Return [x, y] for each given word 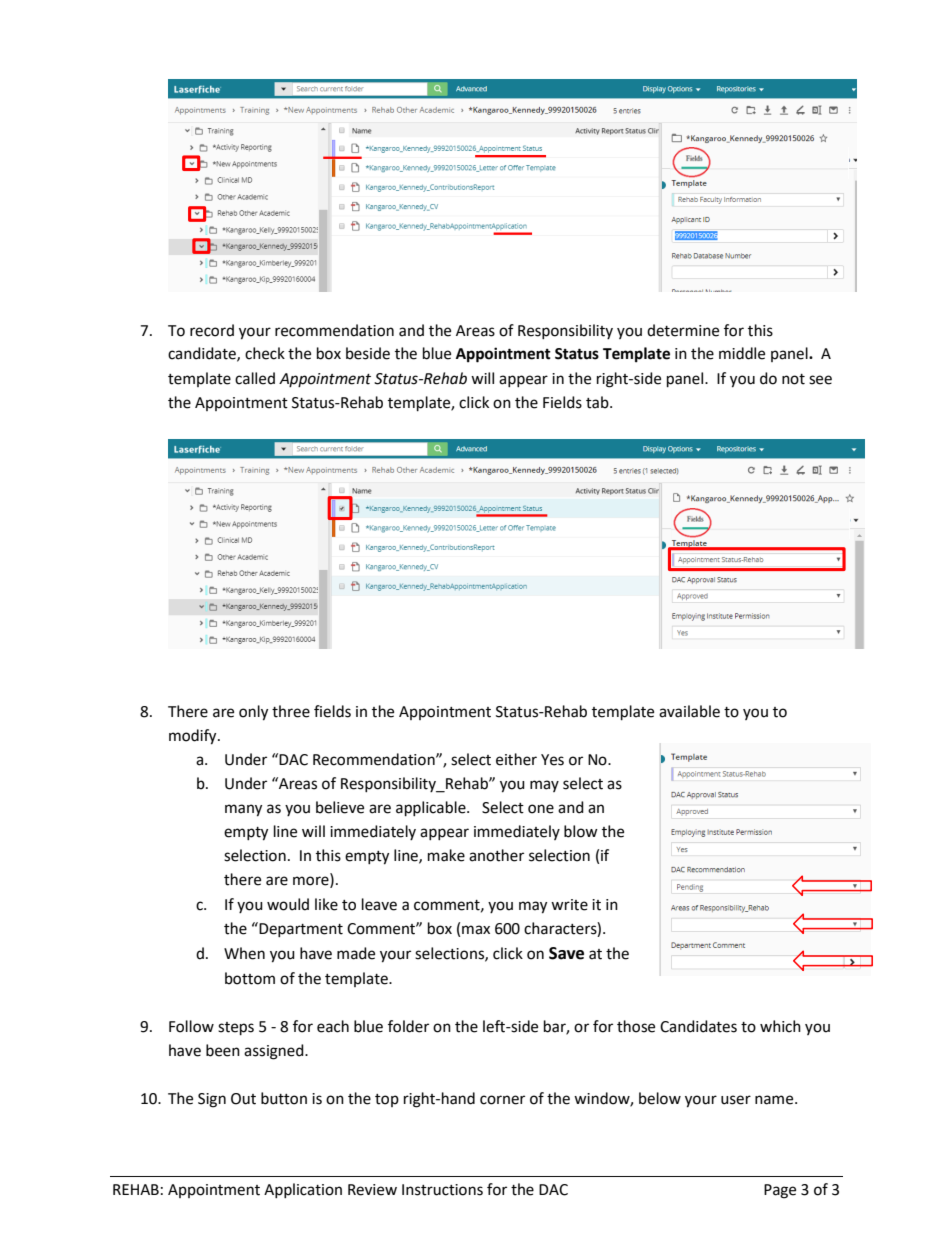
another [496, 855]
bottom [250, 978]
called [255, 378]
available [689, 711]
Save [566, 953]
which [780, 1026]
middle [742, 353]
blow [581, 831]
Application [303, 1190]
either [516, 759]
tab [598, 402]
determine [683, 330]
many [243, 810]
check [265, 353]
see [820, 380]
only [253, 713]
